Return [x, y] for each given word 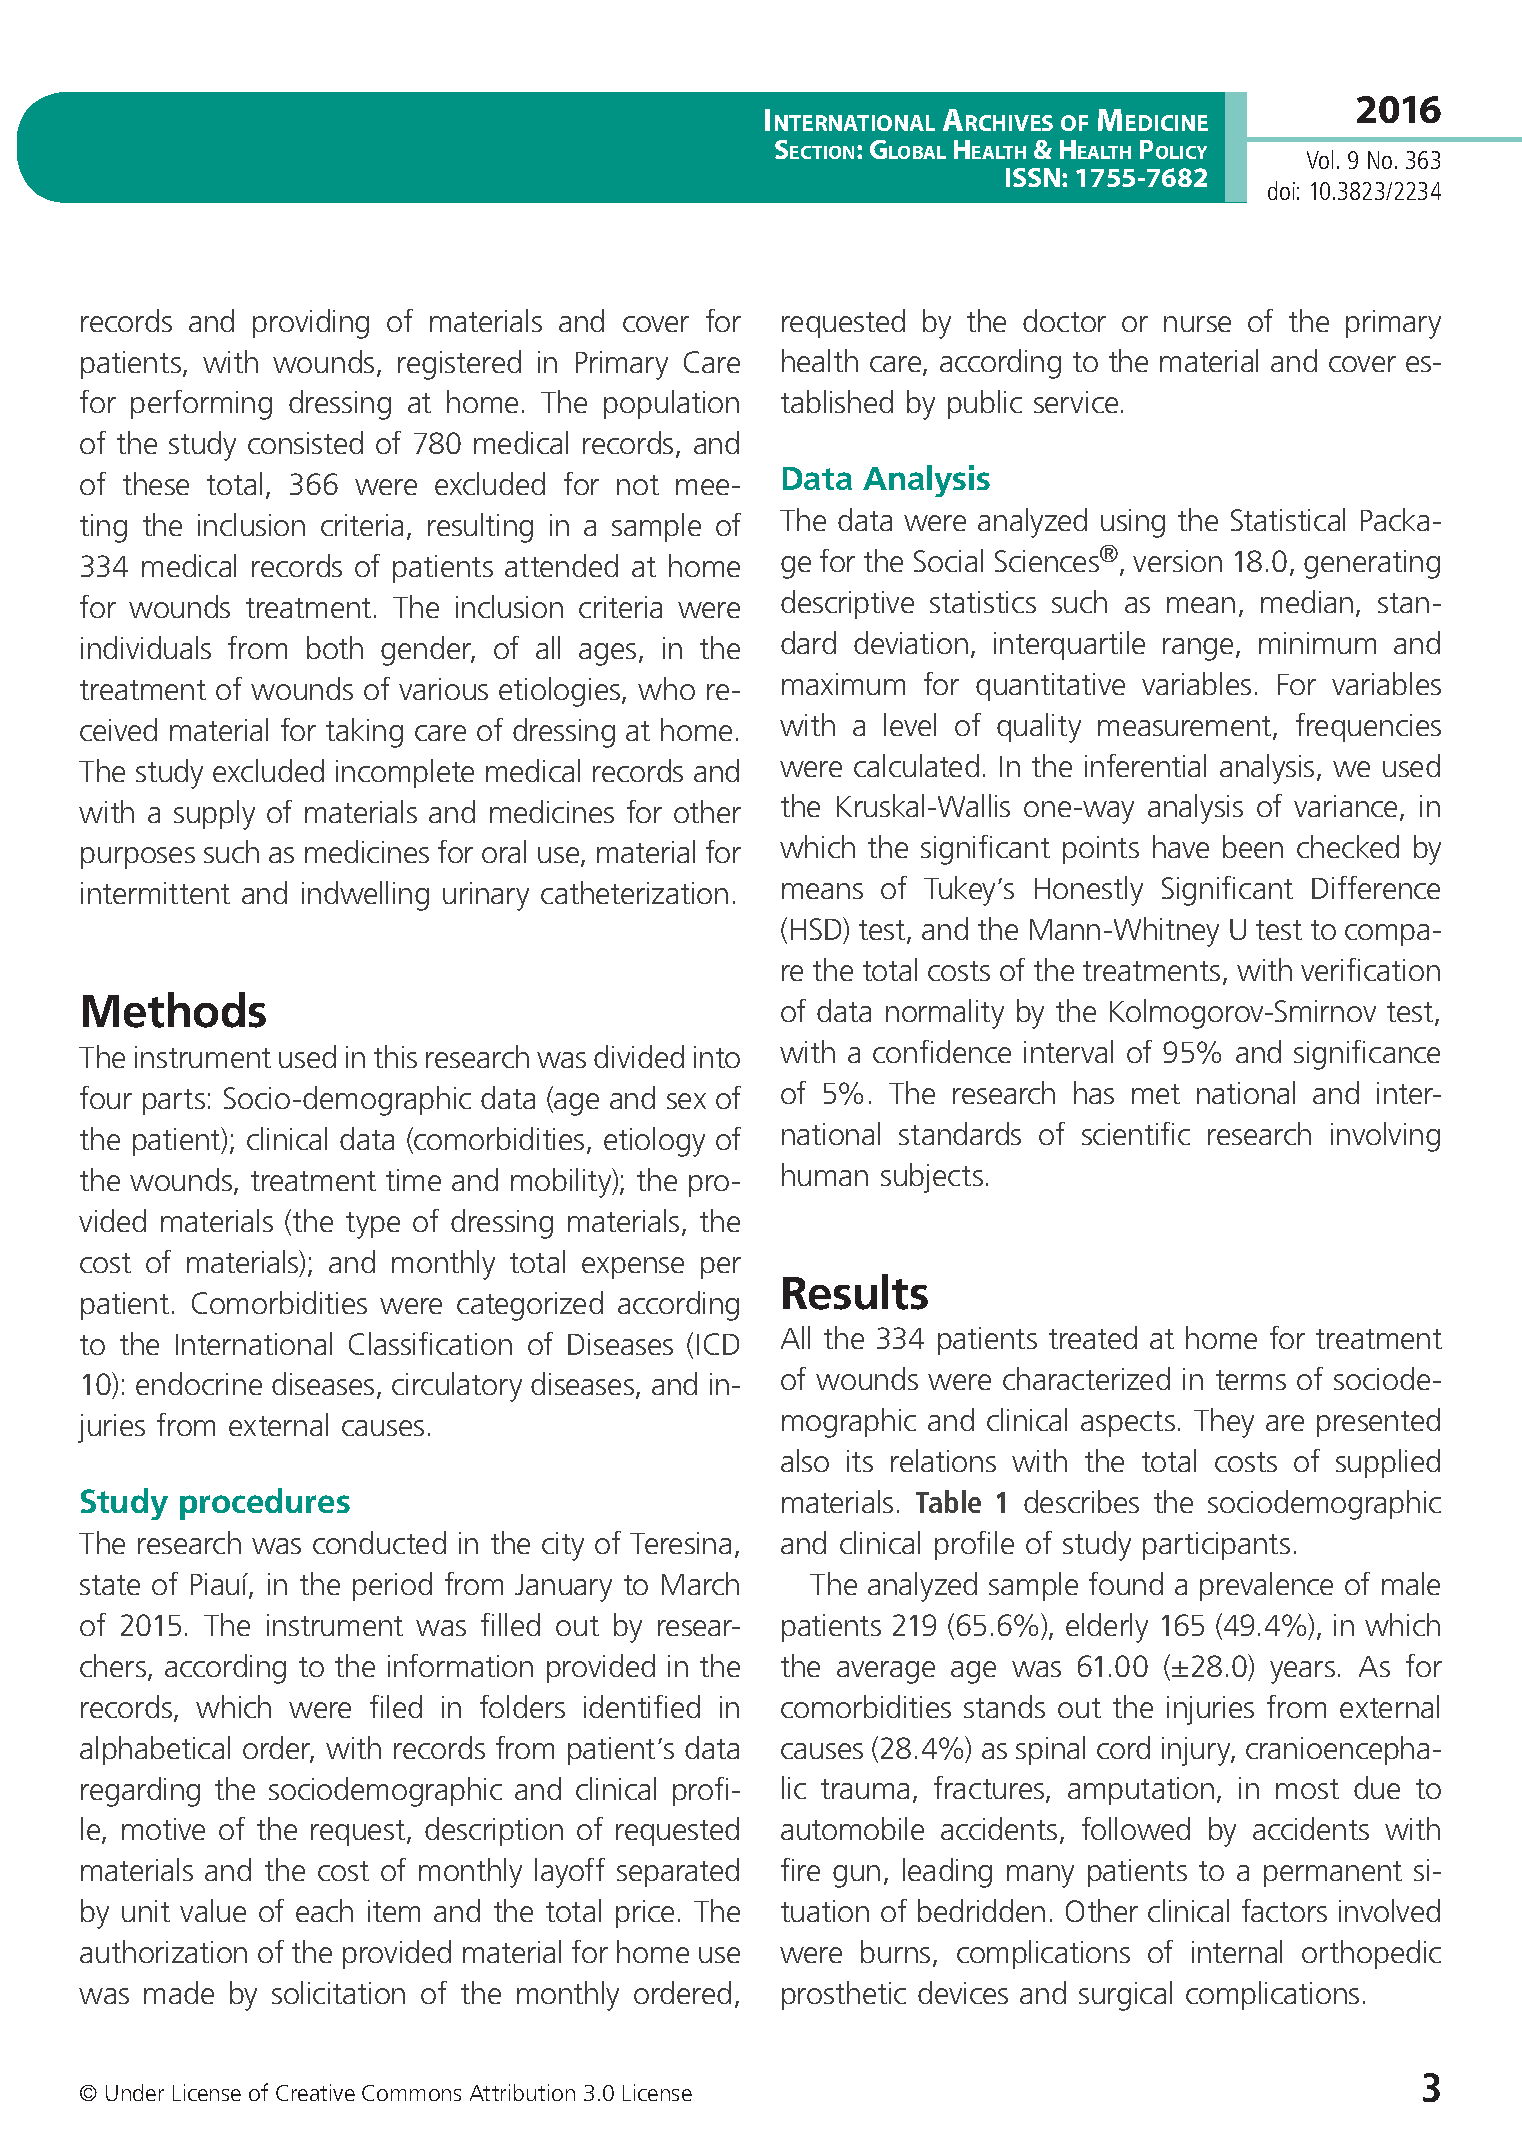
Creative [315, 2092]
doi [1281, 190]
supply [214, 815]
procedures [265, 1504]
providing [311, 324]
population [671, 404]
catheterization [634, 892]
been [1253, 846]
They [1224, 1423]
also [805, 1460]
